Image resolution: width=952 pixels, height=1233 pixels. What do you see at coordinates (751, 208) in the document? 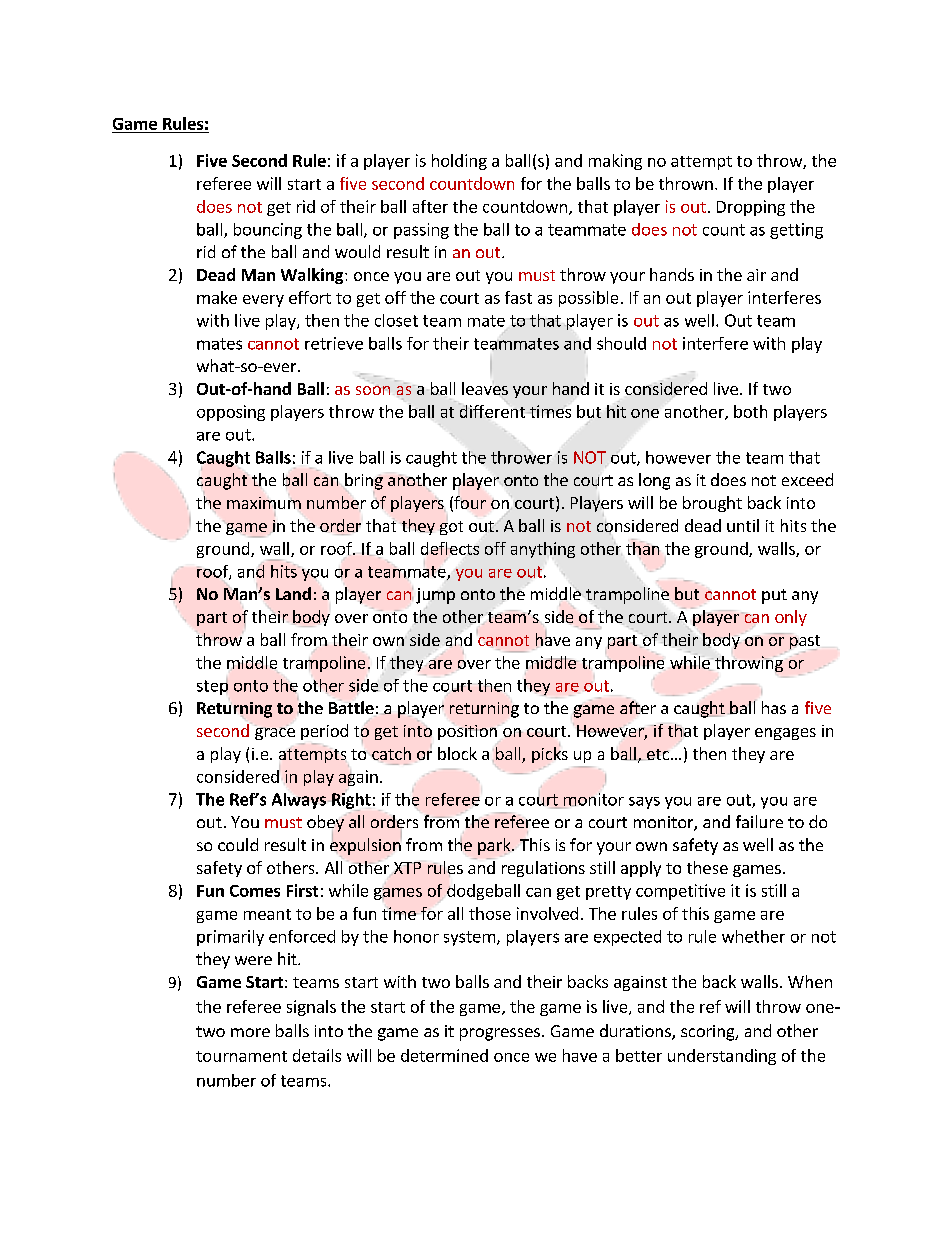
I see `Dropping` at bounding box center [751, 208].
